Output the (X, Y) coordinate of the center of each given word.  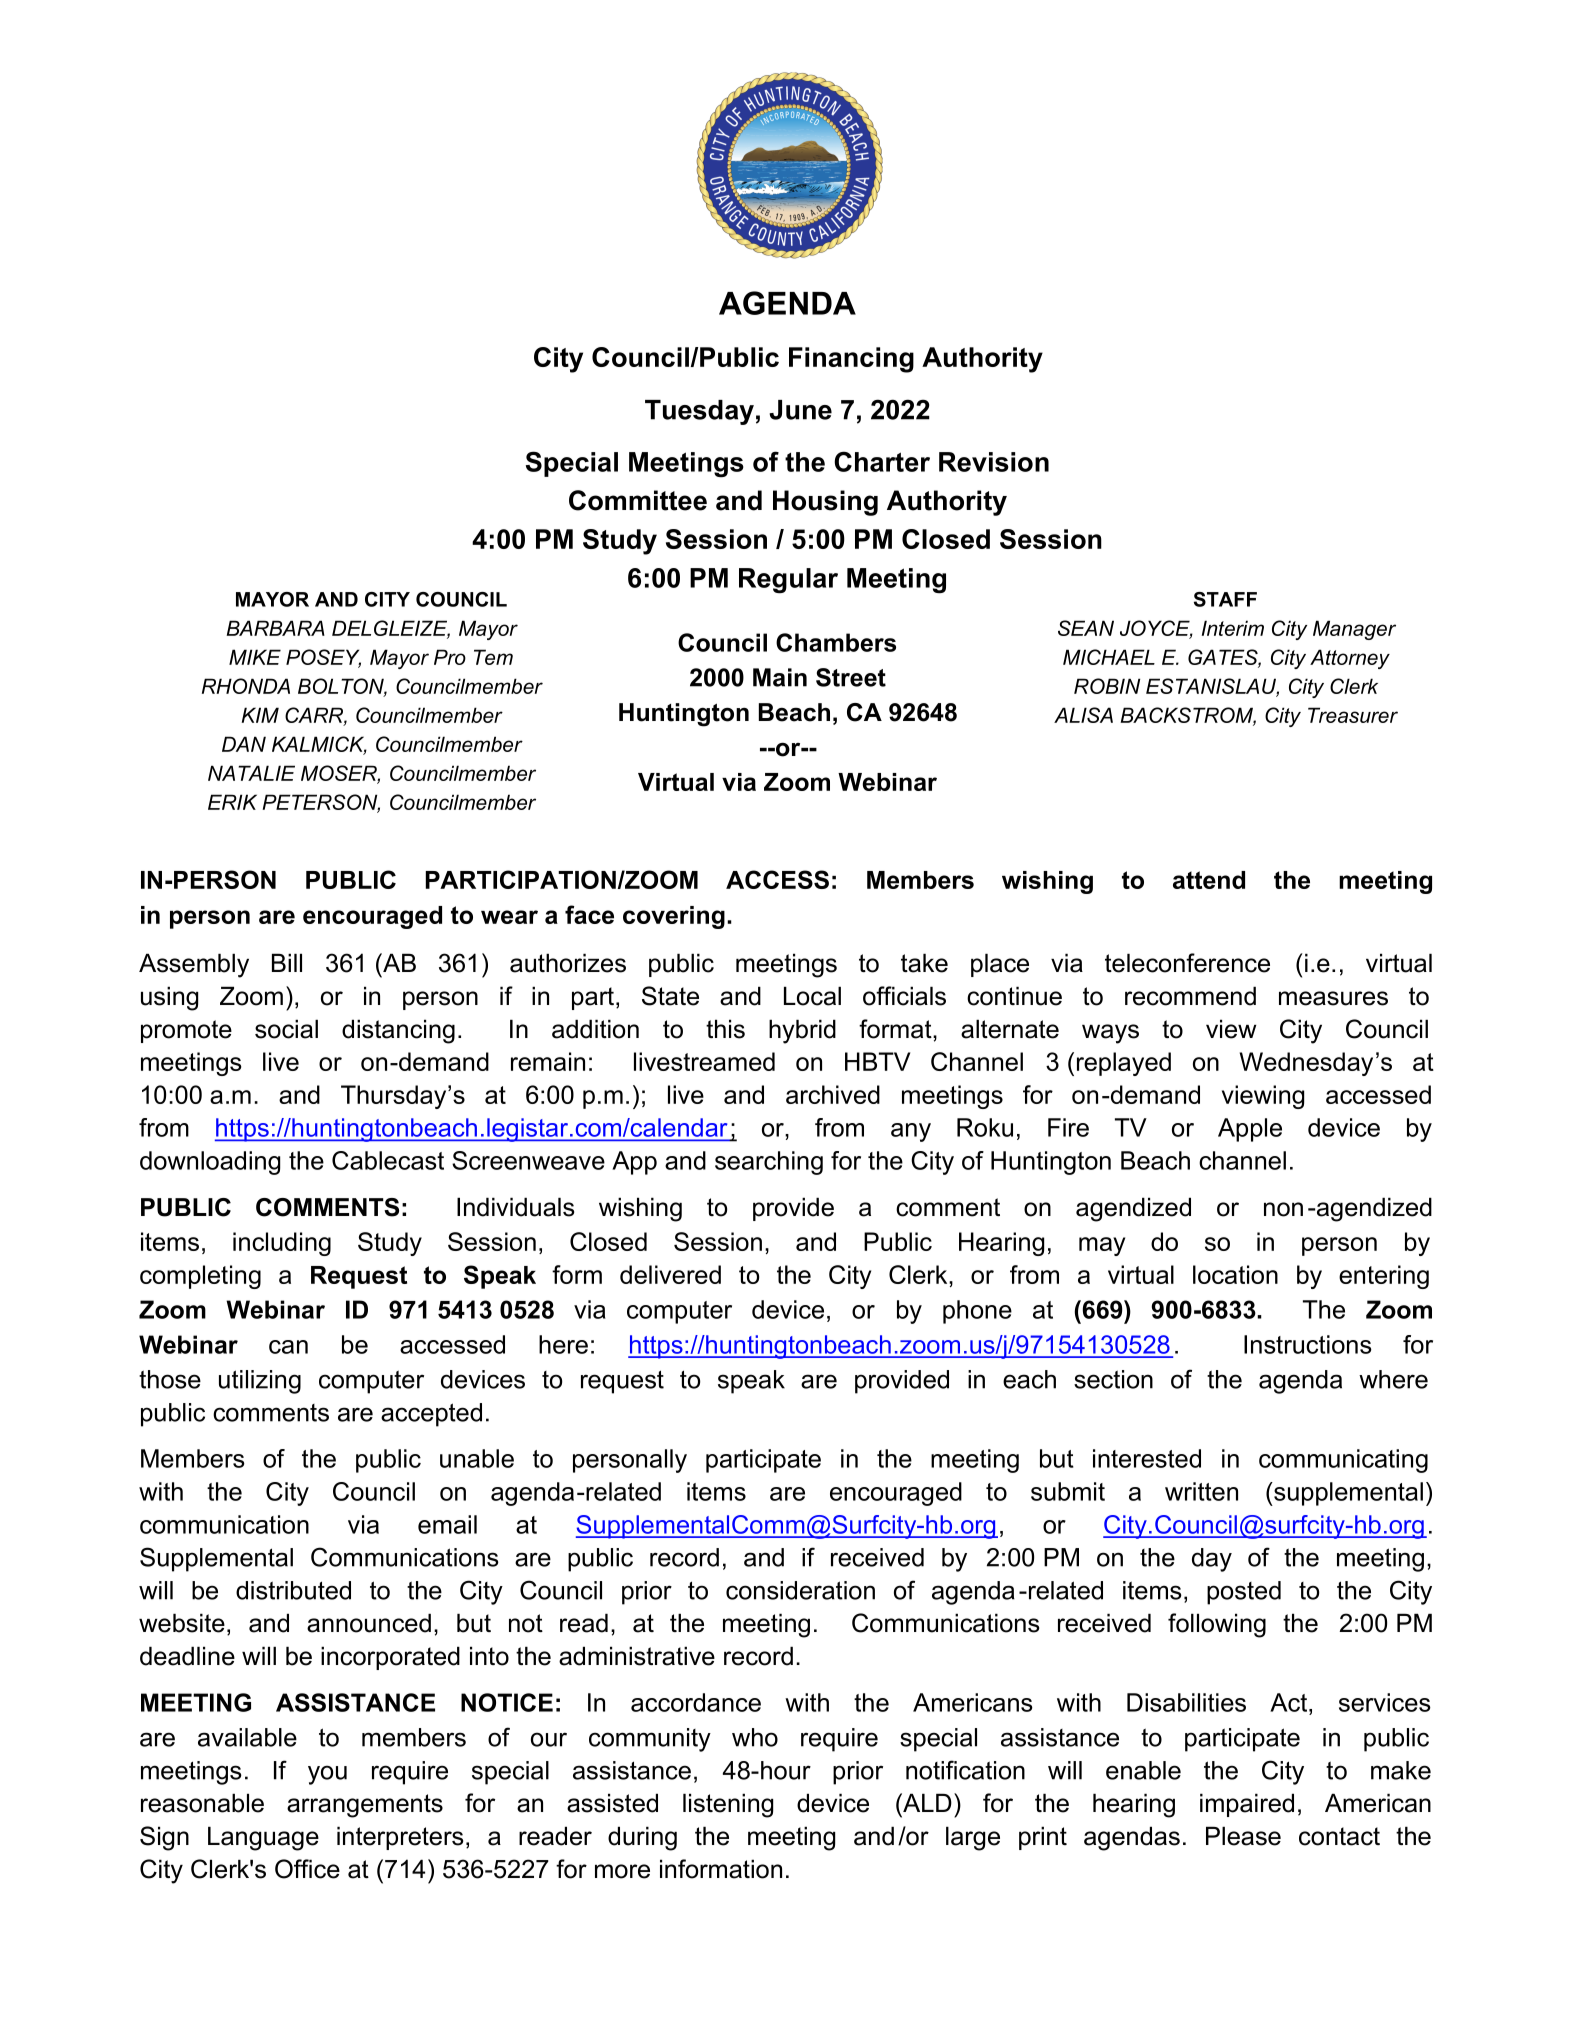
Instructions (1308, 1344)
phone (977, 1312)
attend (1209, 880)
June (800, 410)
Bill (287, 962)
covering (674, 917)
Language (263, 1838)
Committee (638, 500)
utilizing (260, 1382)
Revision (994, 462)
